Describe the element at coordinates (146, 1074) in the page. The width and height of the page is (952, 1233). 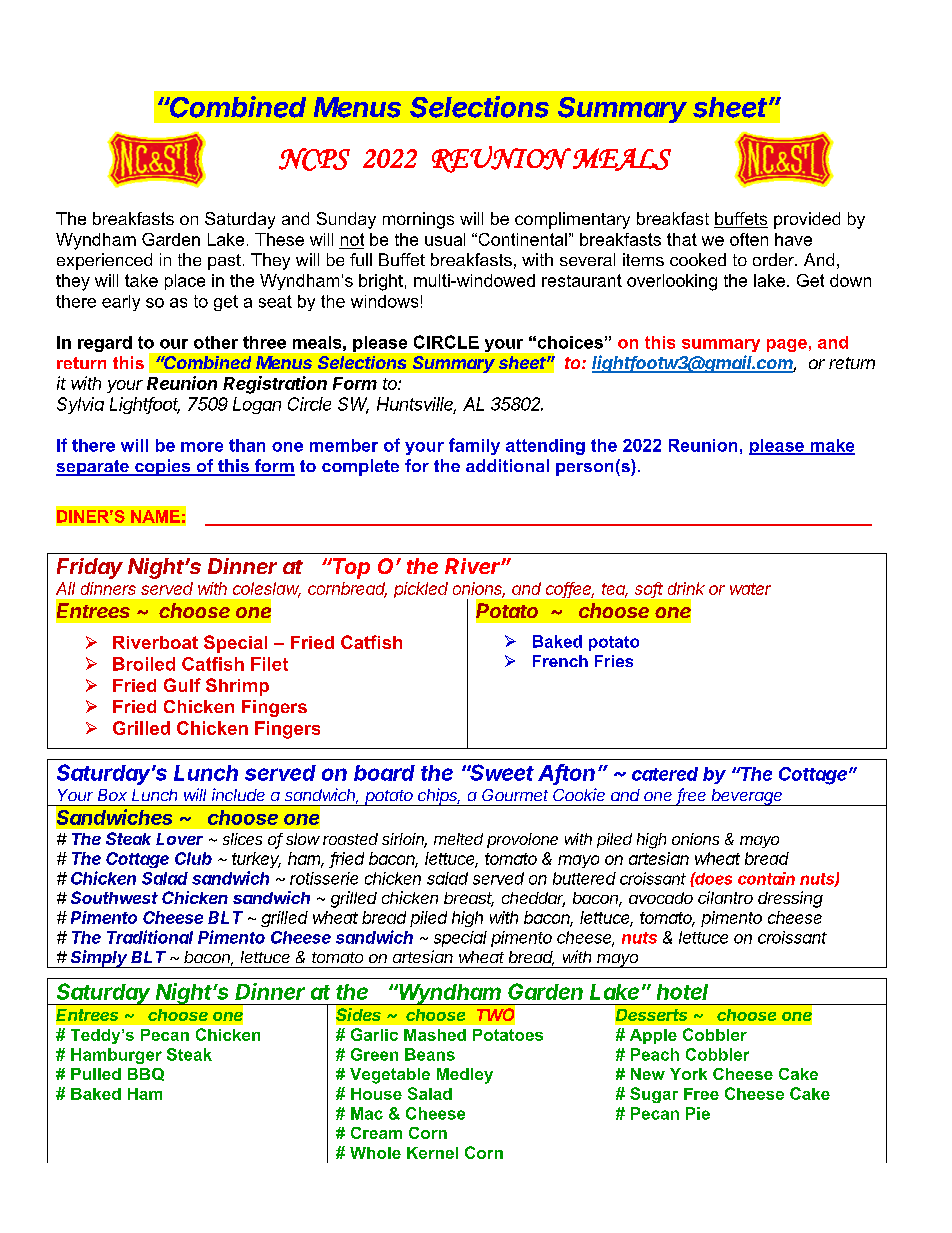
I see `BBQ` at that location.
